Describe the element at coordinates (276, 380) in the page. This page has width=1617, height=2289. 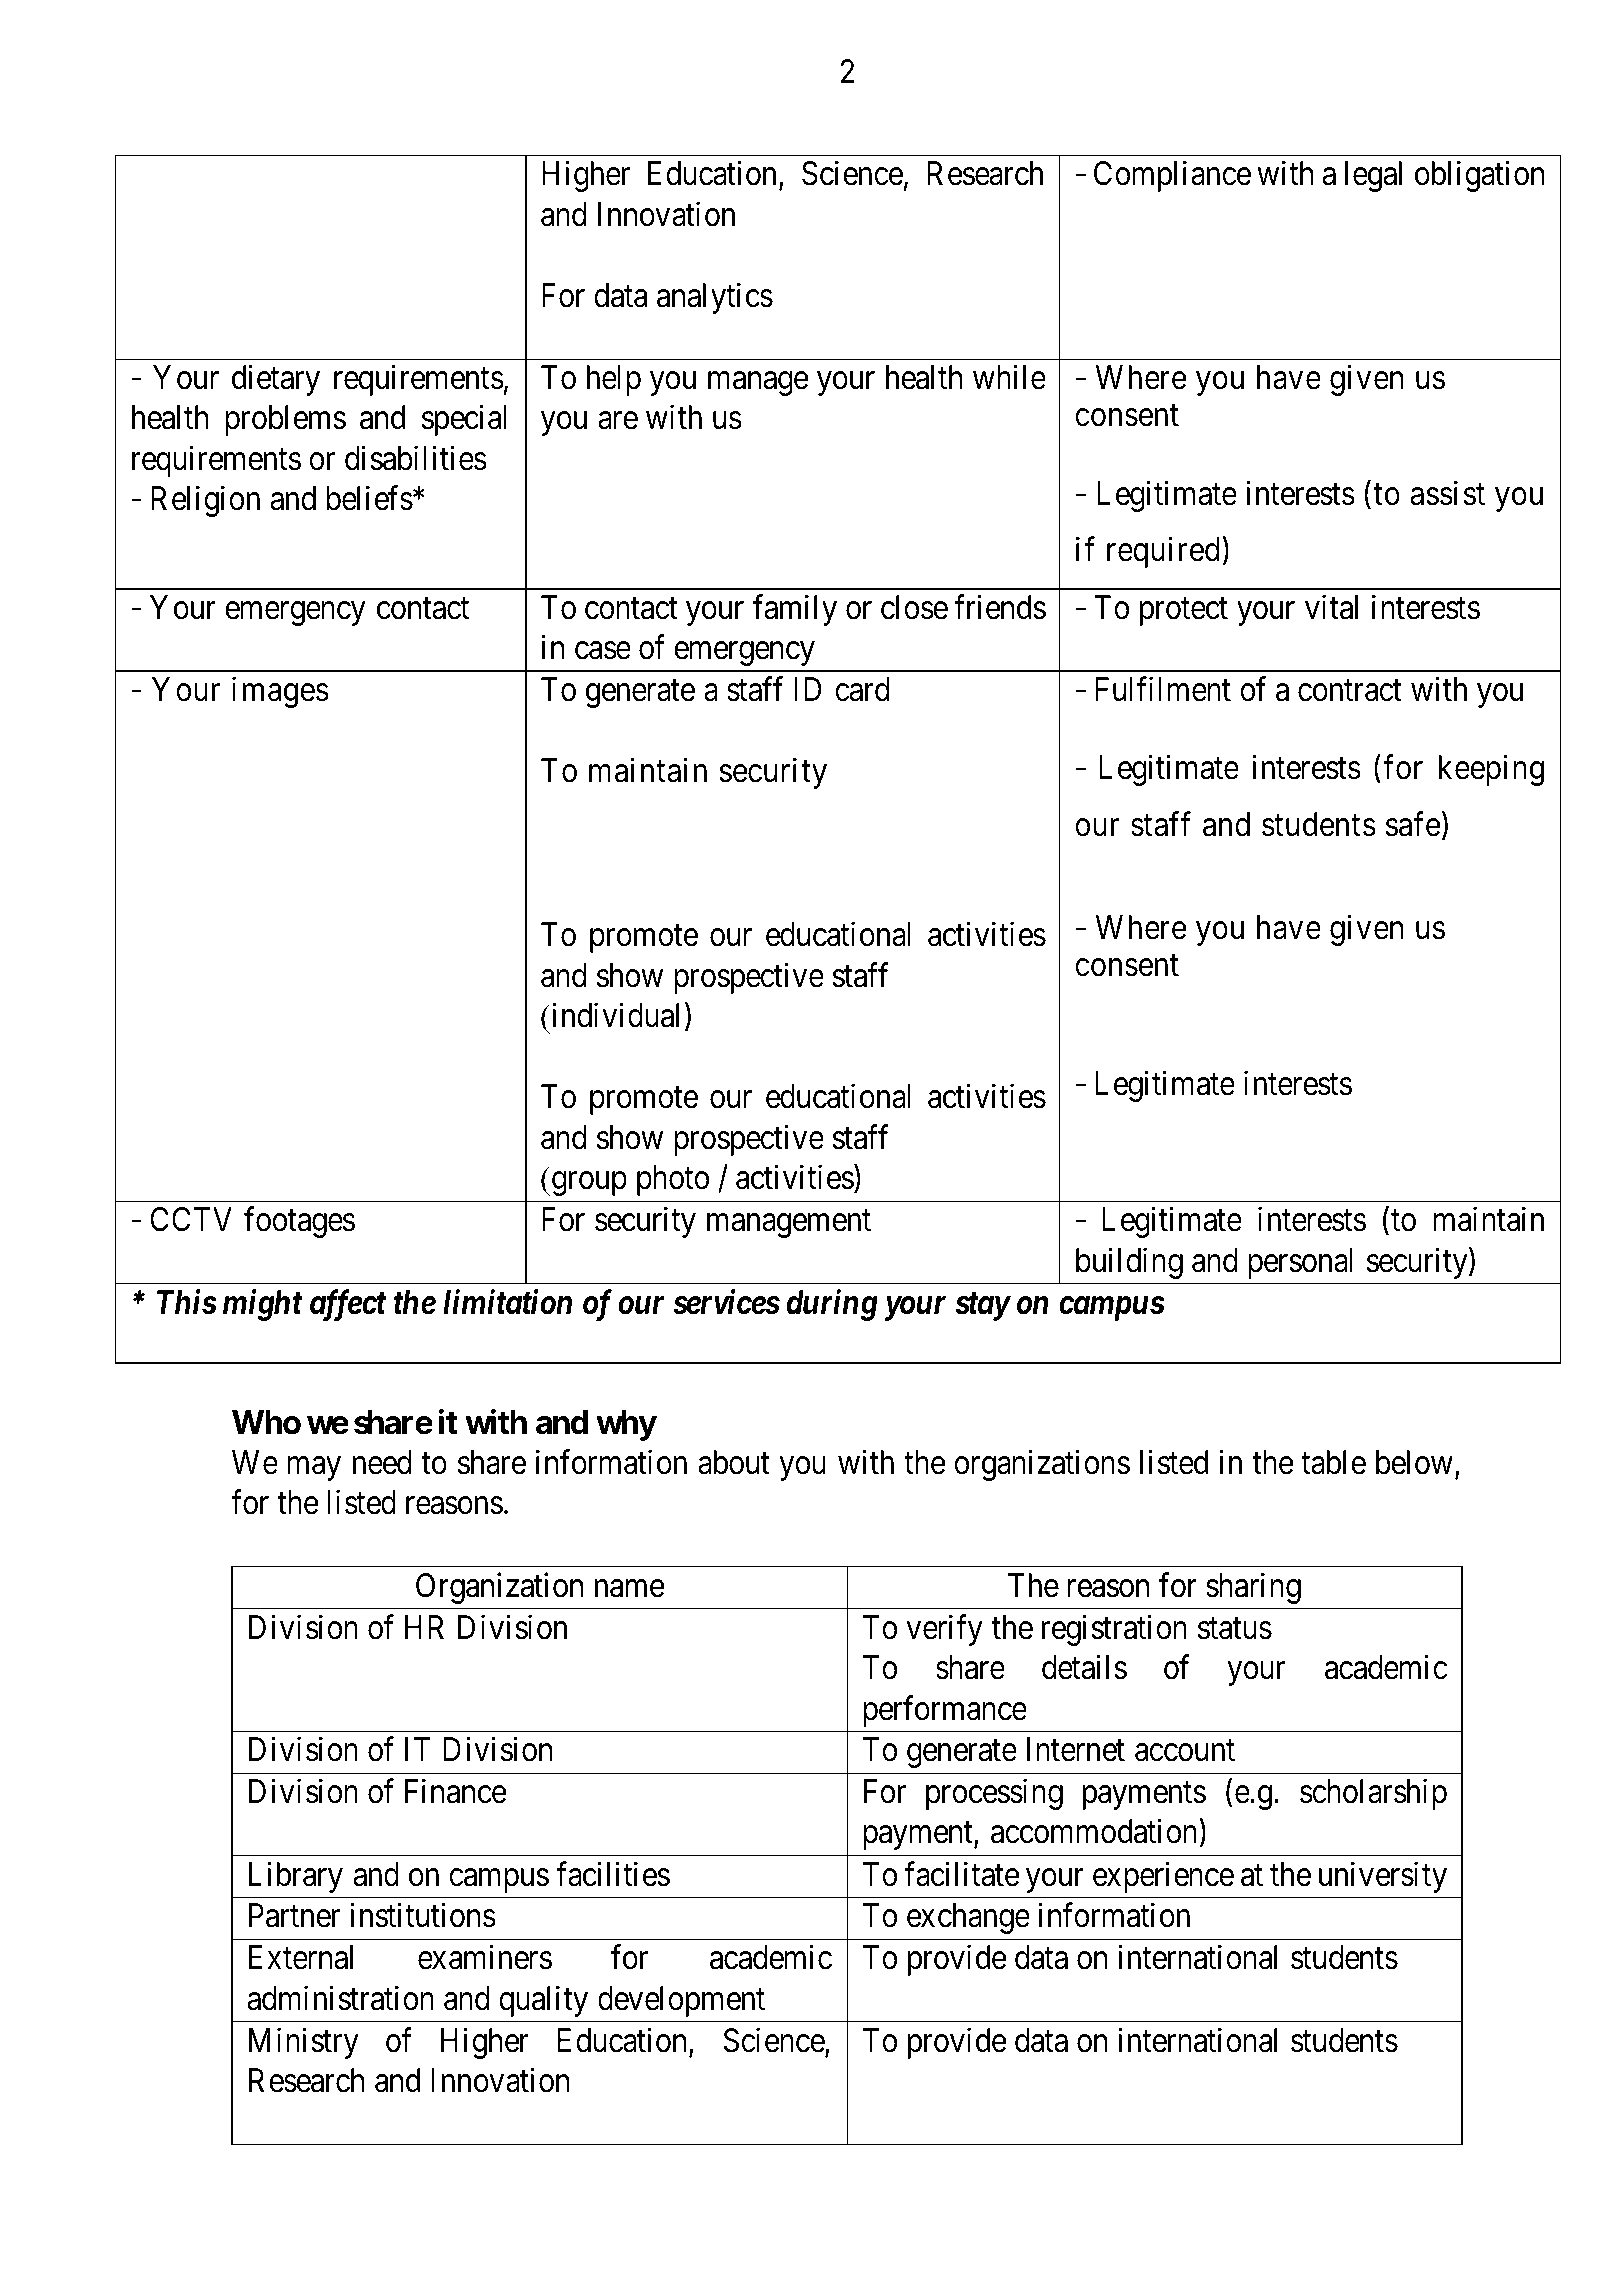
I see `dietary` at that location.
